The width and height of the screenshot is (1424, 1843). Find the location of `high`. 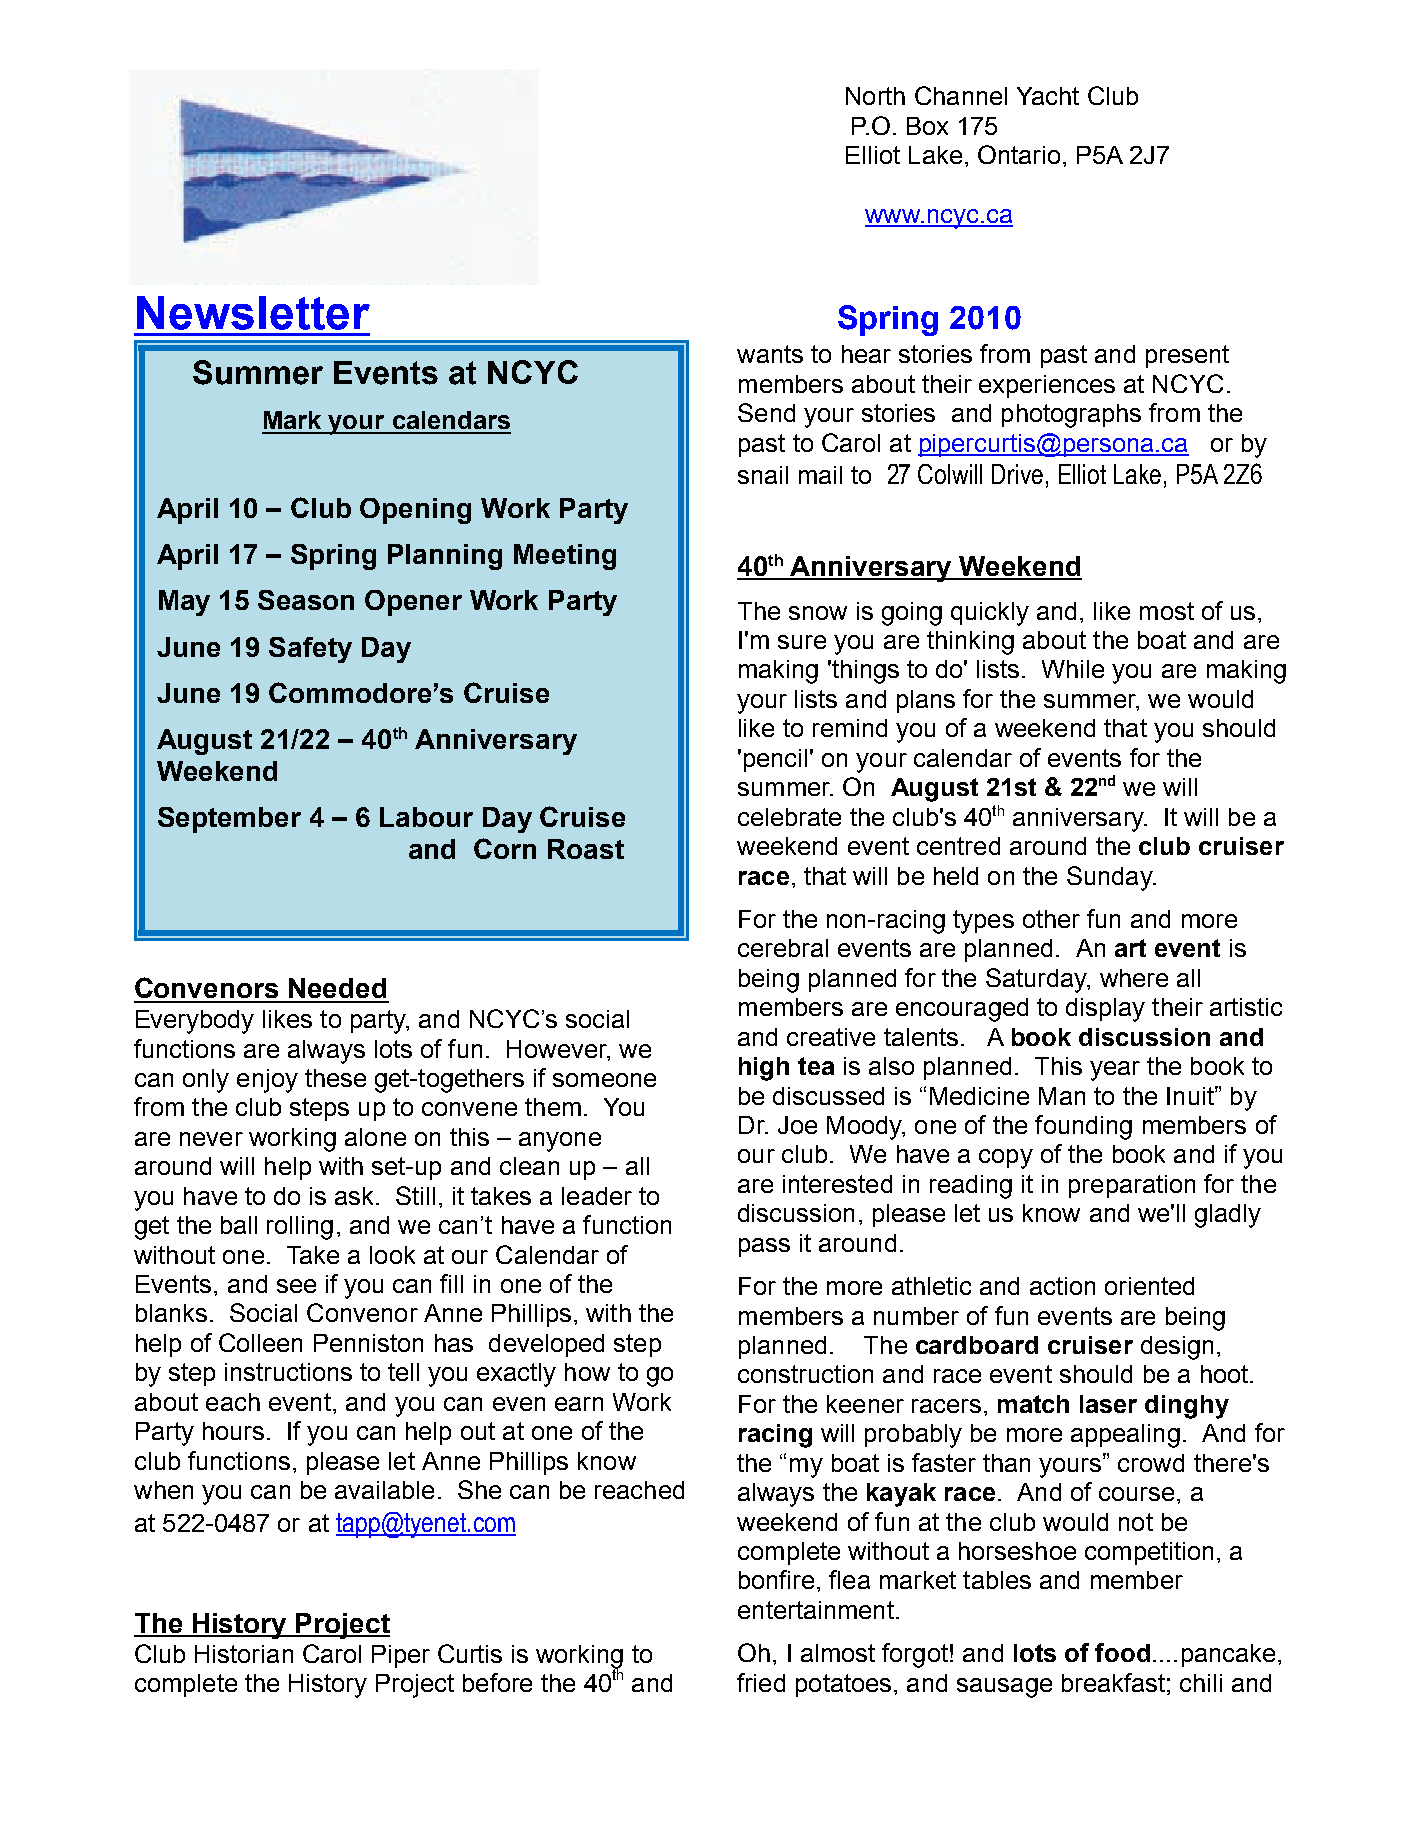

high is located at coordinates (764, 1069).
